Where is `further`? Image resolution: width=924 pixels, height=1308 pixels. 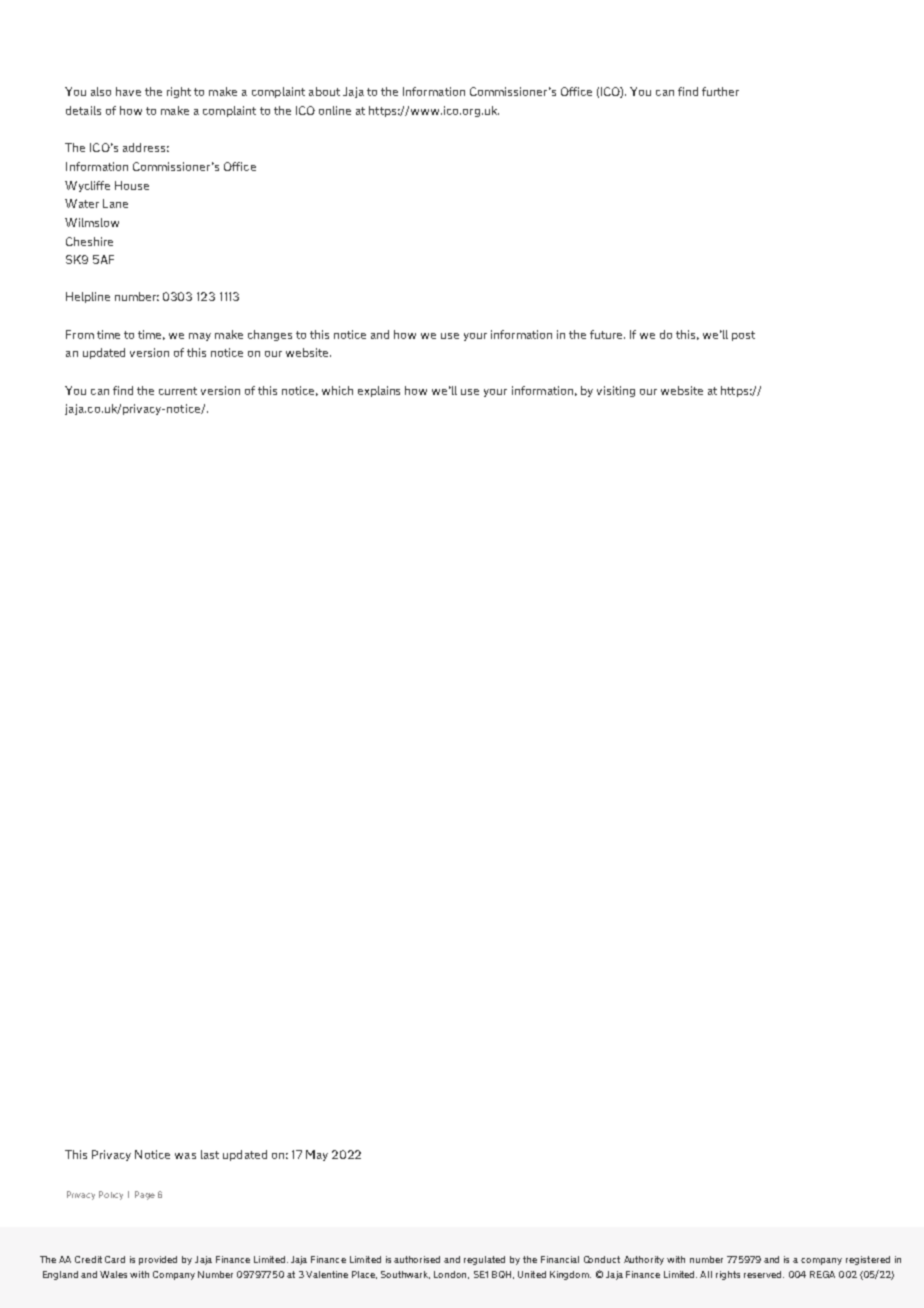 further is located at coordinates (720, 91).
